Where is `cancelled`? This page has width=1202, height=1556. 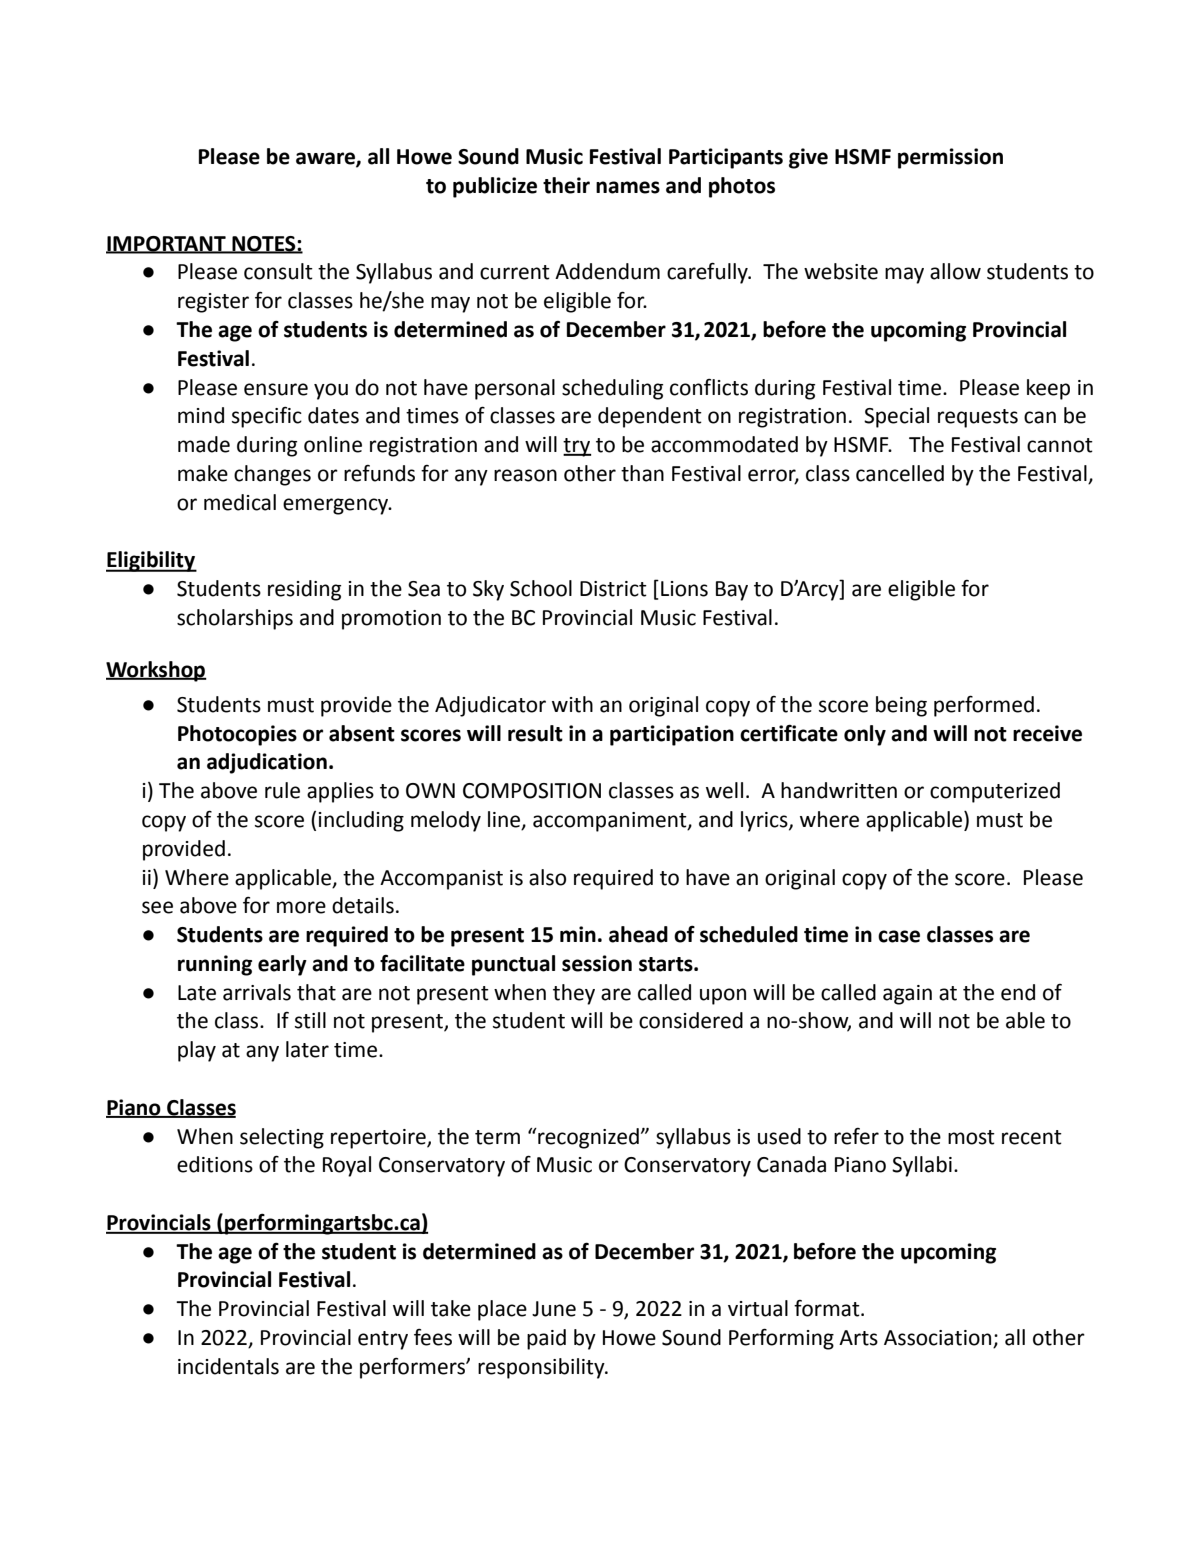
cancelled is located at coordinates (900, 473).
